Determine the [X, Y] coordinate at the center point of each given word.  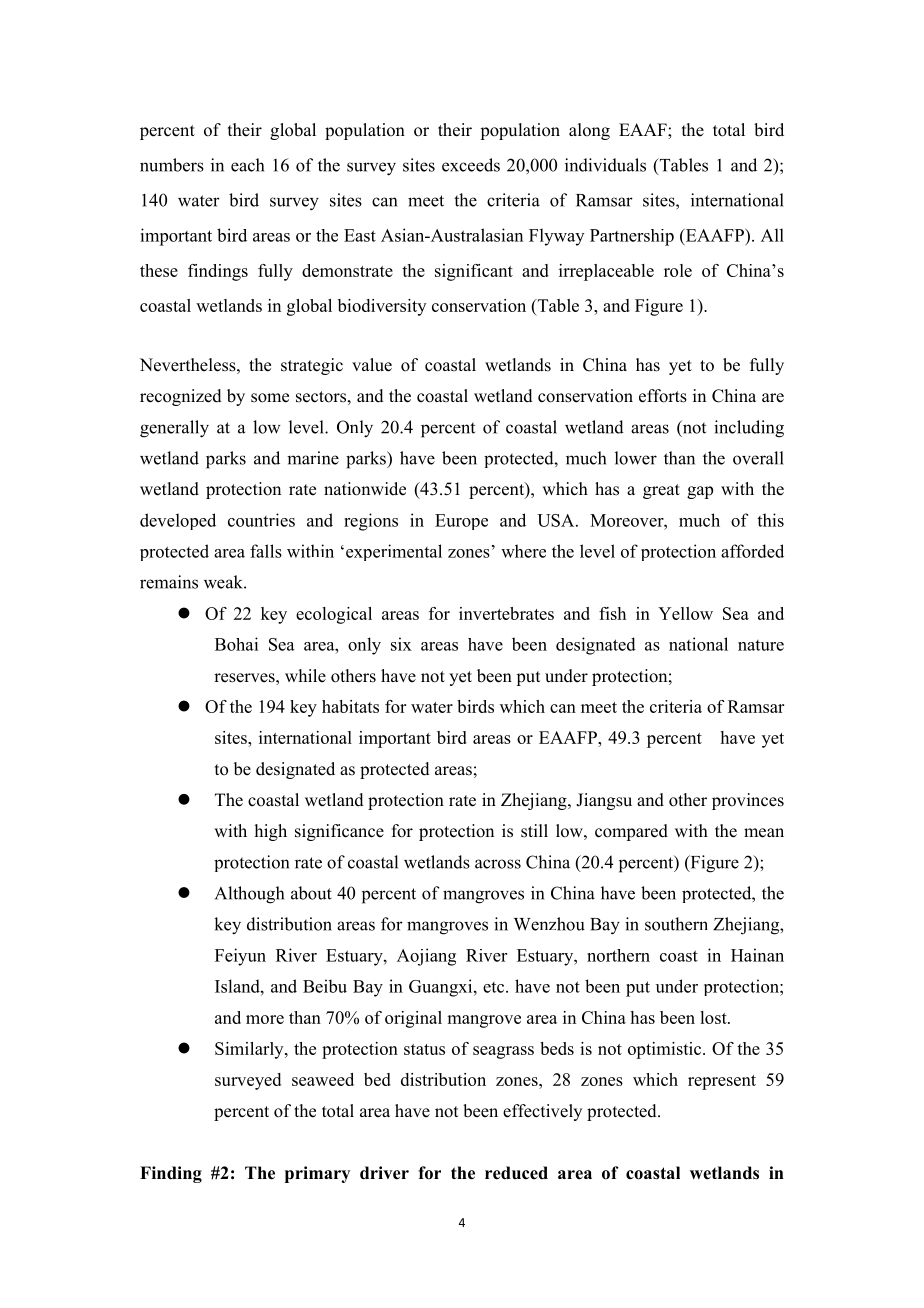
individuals [605, 165]
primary [317, 1174]
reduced [516, 1173]
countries [261, 520]
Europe [461, 522]
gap [700, 492]
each [247, 165]
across [498, 864]
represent [722, 1082]
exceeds [471, 165]
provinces [748, 801]
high [271, 832]
